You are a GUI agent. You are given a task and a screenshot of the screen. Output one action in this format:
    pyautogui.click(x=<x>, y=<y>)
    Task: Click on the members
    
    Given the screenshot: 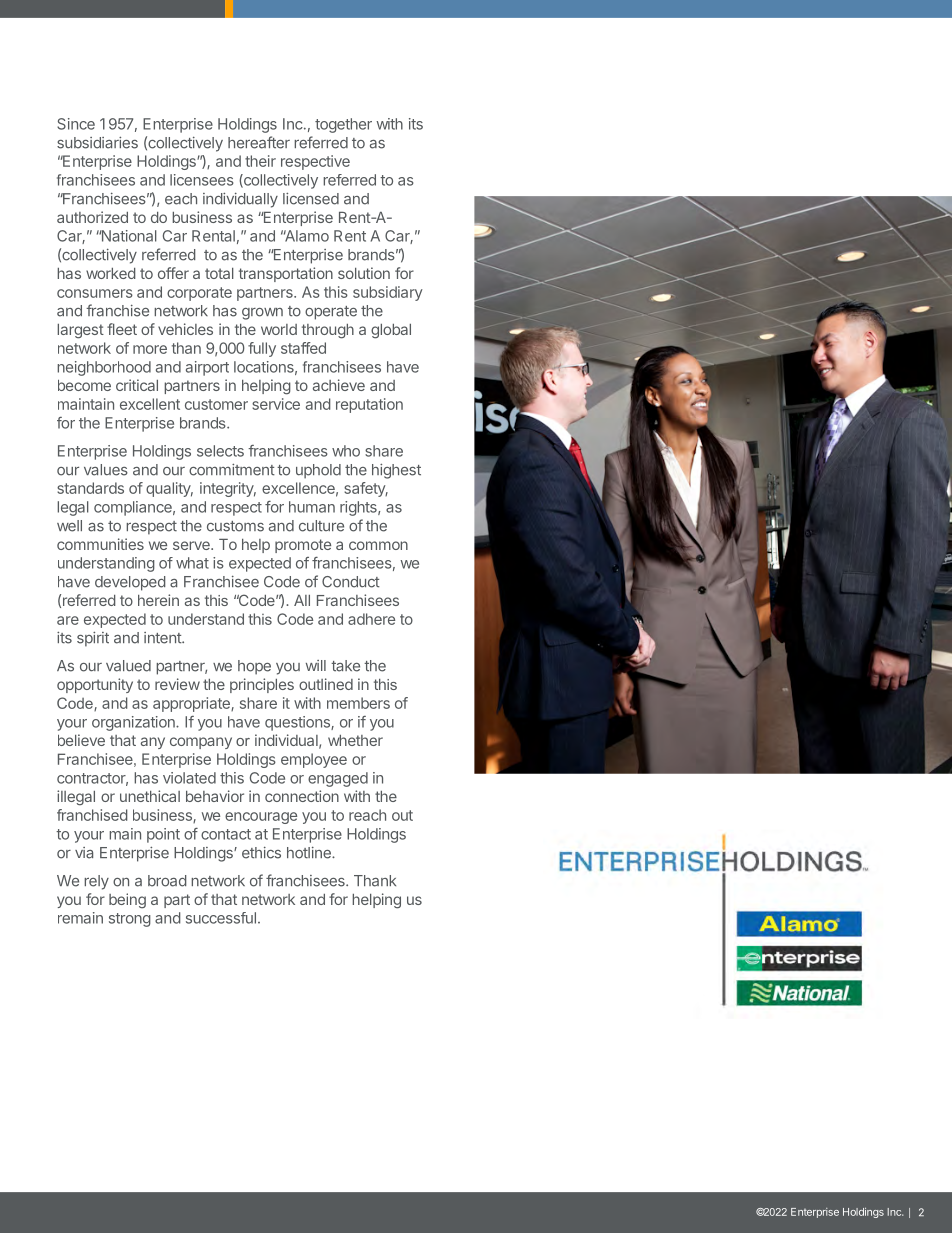 What is the action you would take?
    pyautogui.click(x=358, y=703)
